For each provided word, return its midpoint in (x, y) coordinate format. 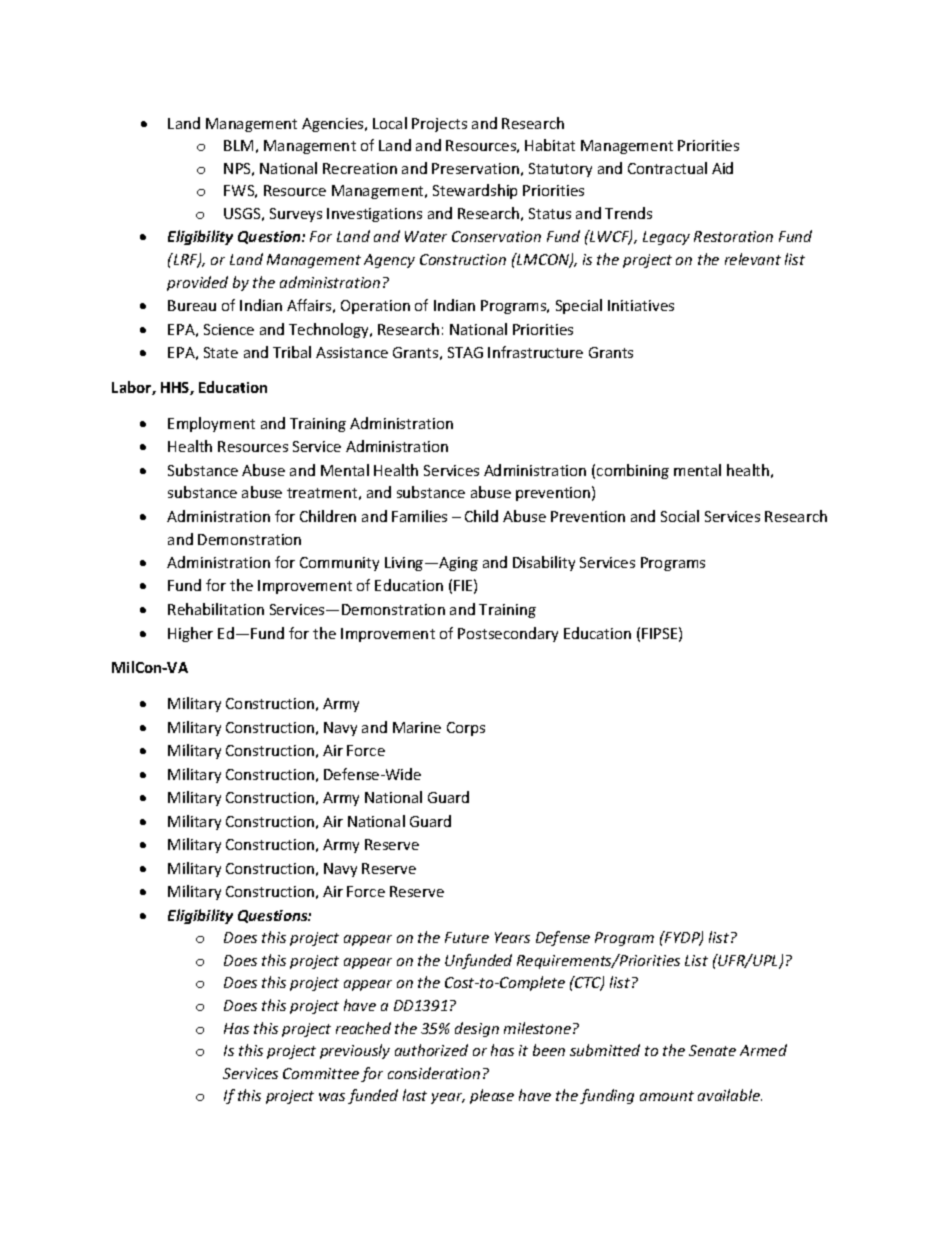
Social (680, 516)
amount (667, 1096)
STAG (465, 352)
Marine (417, 727)
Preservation (475, 168)
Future (467, 937)
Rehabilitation (216, 609)
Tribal (292, 352)
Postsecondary (508, 634)
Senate (712, 1050)
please (492, 1096)
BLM (238, 145)
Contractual (667, 168)
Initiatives (641, 305)
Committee (321, 1073)
